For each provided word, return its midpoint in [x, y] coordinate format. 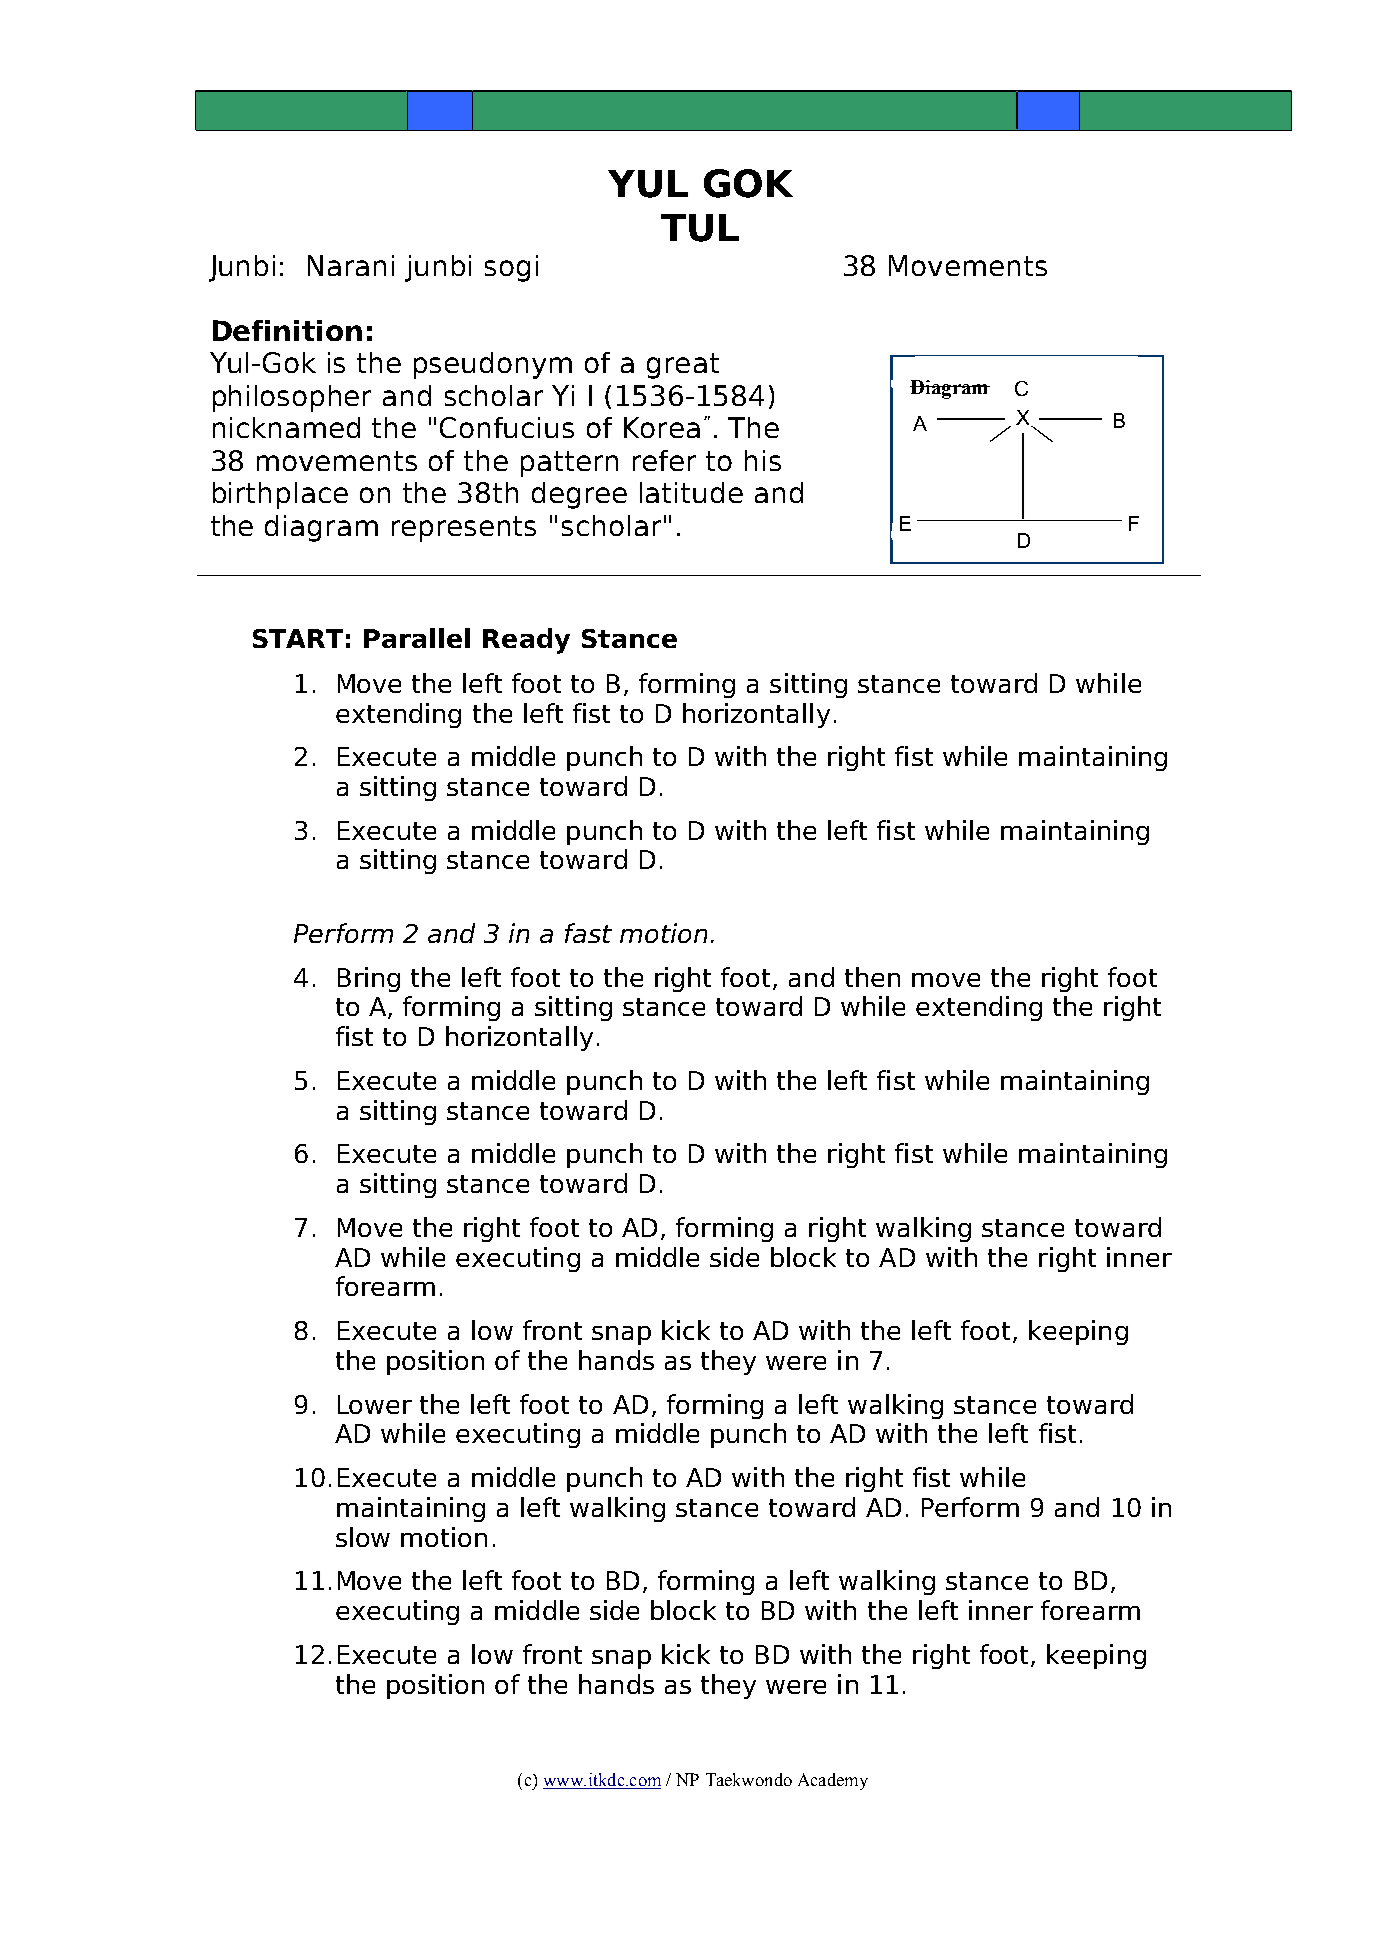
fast [588, 933]
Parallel [417, 638]
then [872, 977]
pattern [569, 464]
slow [363, 1537]
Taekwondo [749, 1779]
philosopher [292, 398]
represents [464, 529]
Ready [526, 641]
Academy [833, 1781]
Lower [375, 1404]
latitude [691, 492]
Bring [369, 979]
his [763, 460]
